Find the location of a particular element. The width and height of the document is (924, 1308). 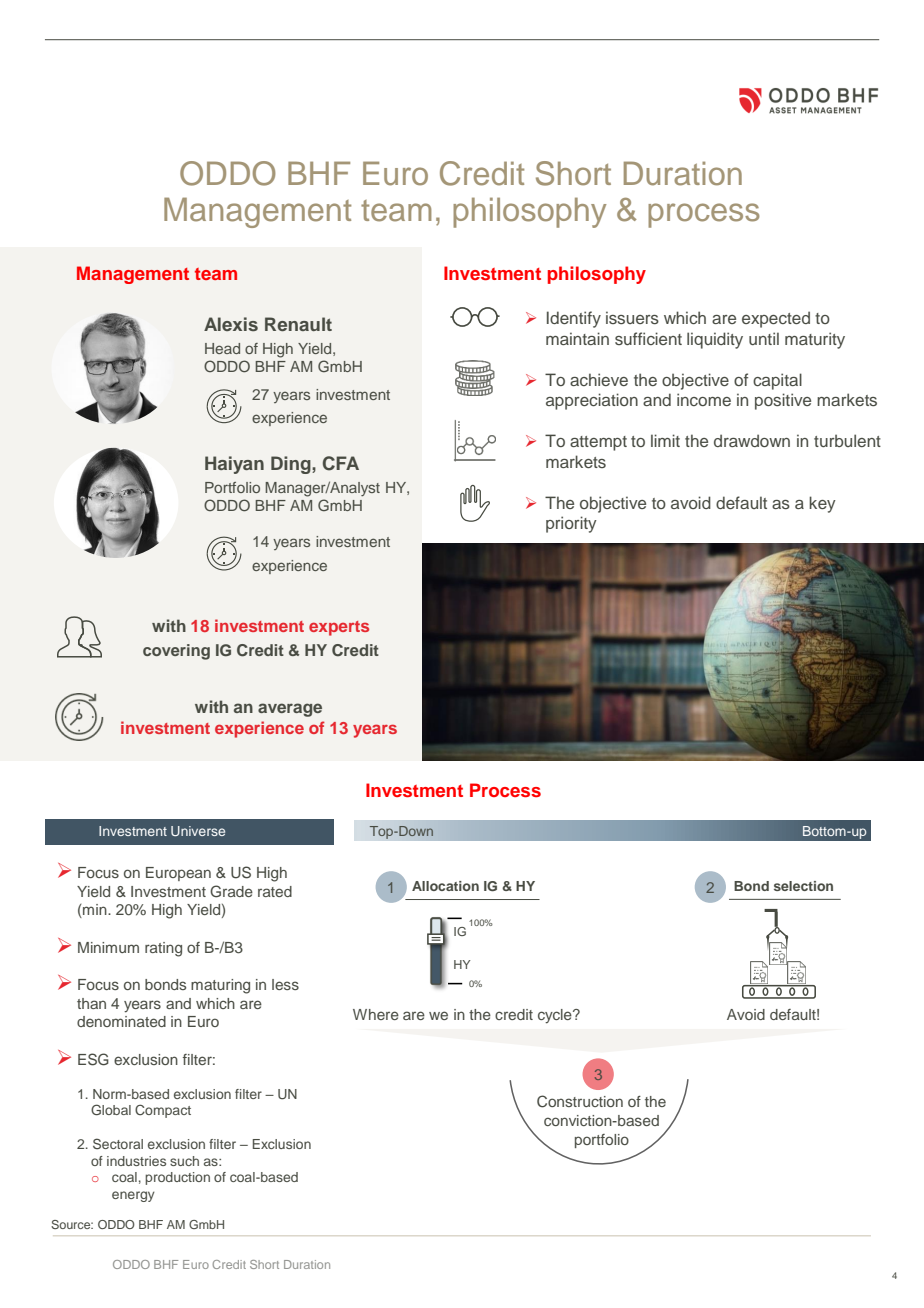

key is located at coordinates (822, 504).
